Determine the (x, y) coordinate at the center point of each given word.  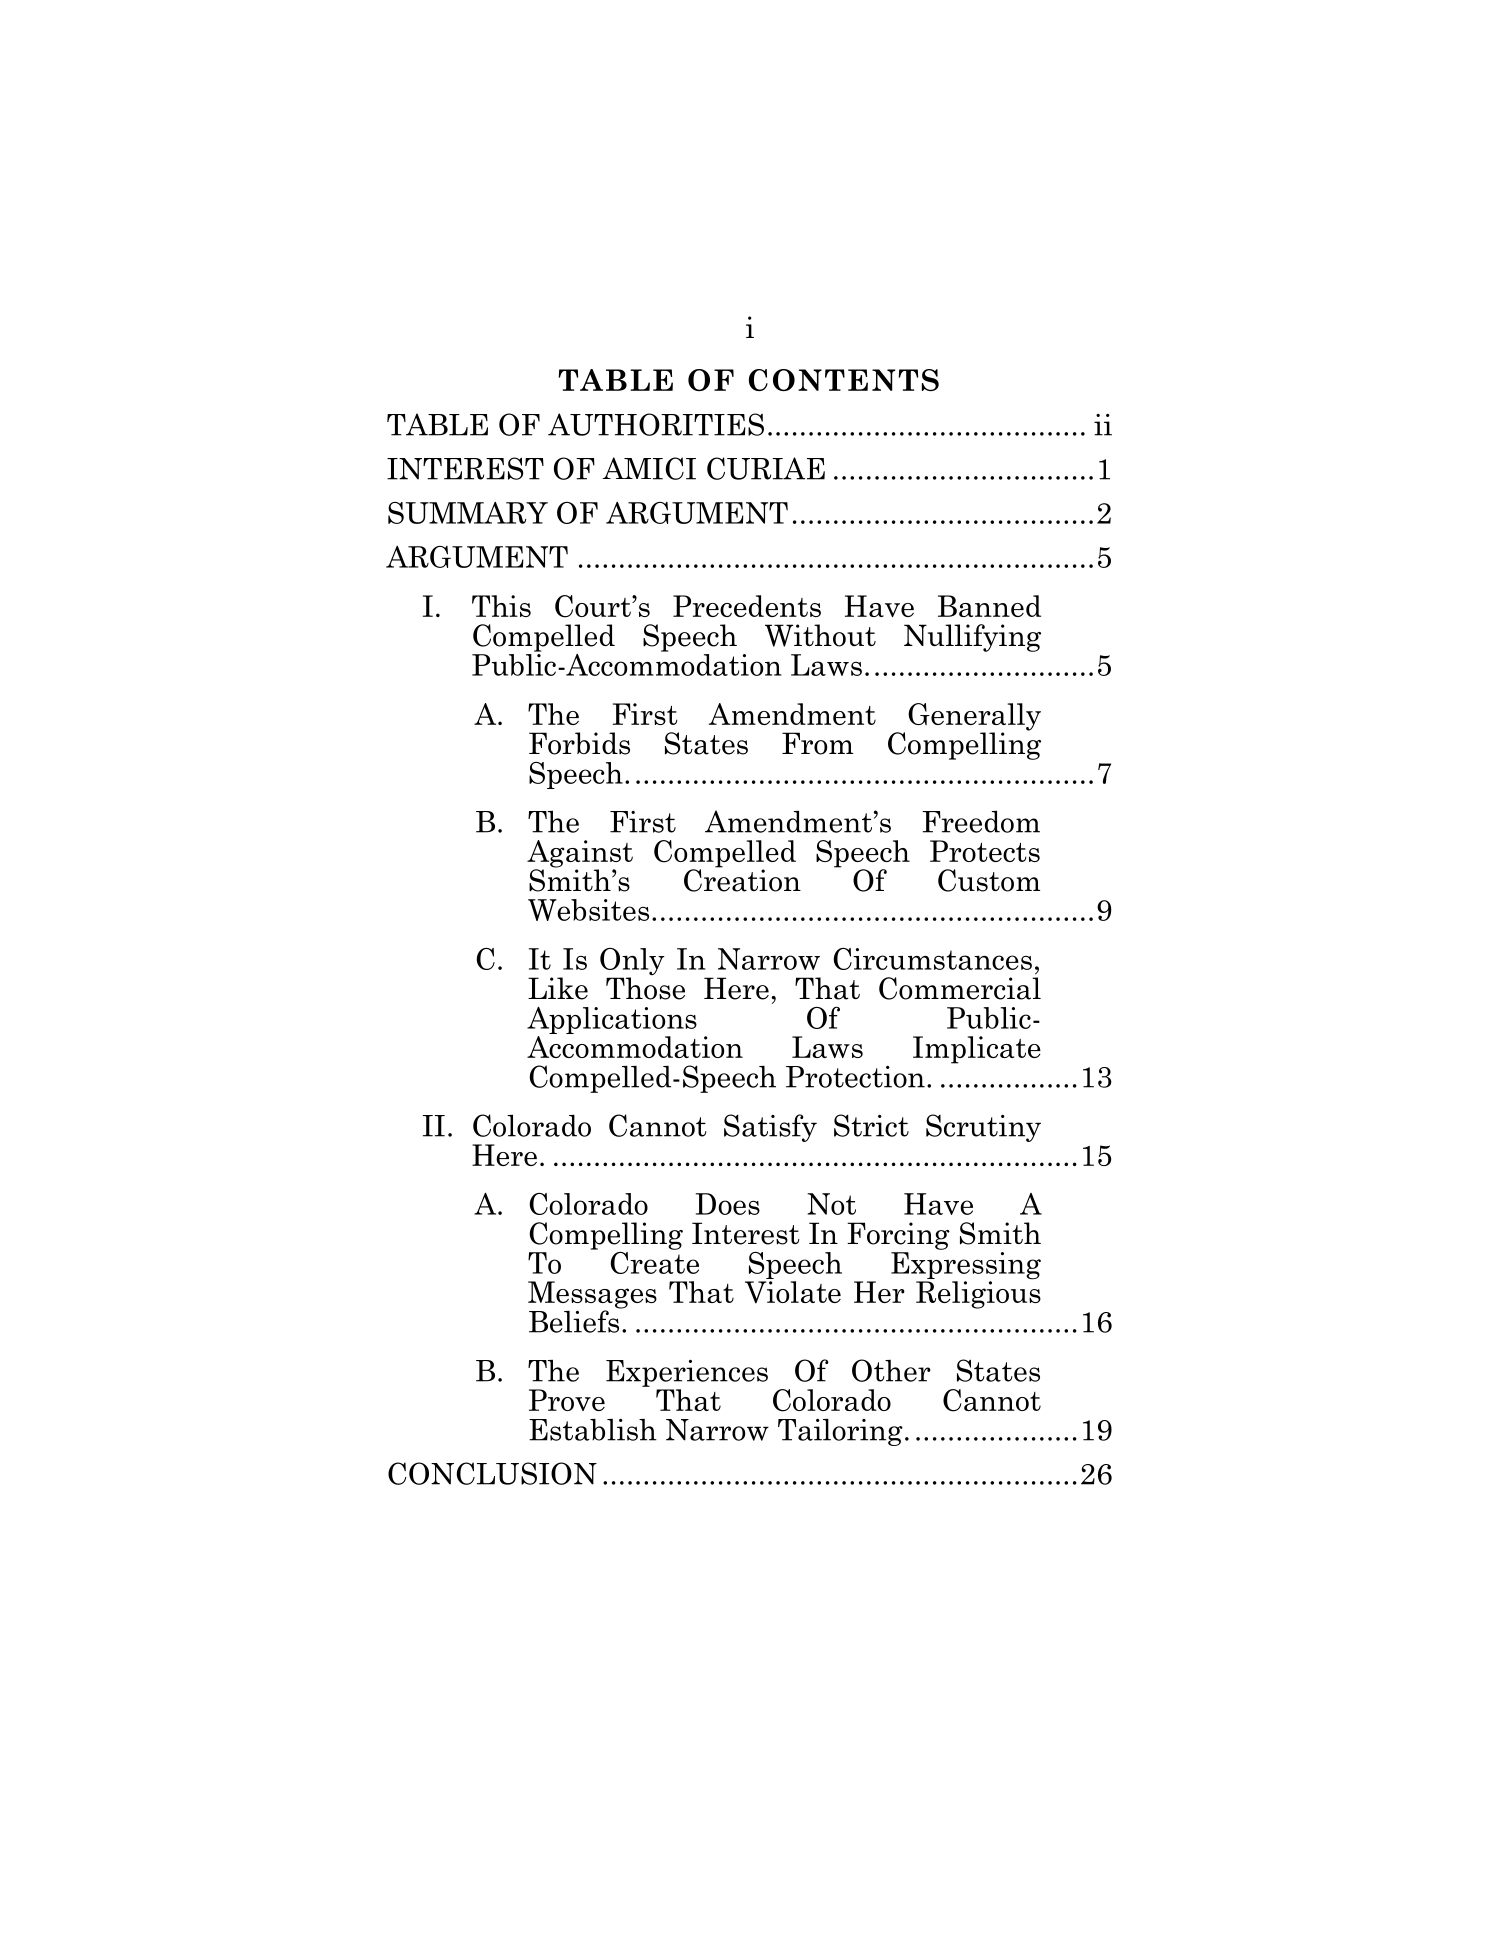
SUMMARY (468, 513)
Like (558, 988)
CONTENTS (844, 380)
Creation (742, 879)
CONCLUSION (492, 1473)
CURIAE (766, 468)
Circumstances (932, 959)
